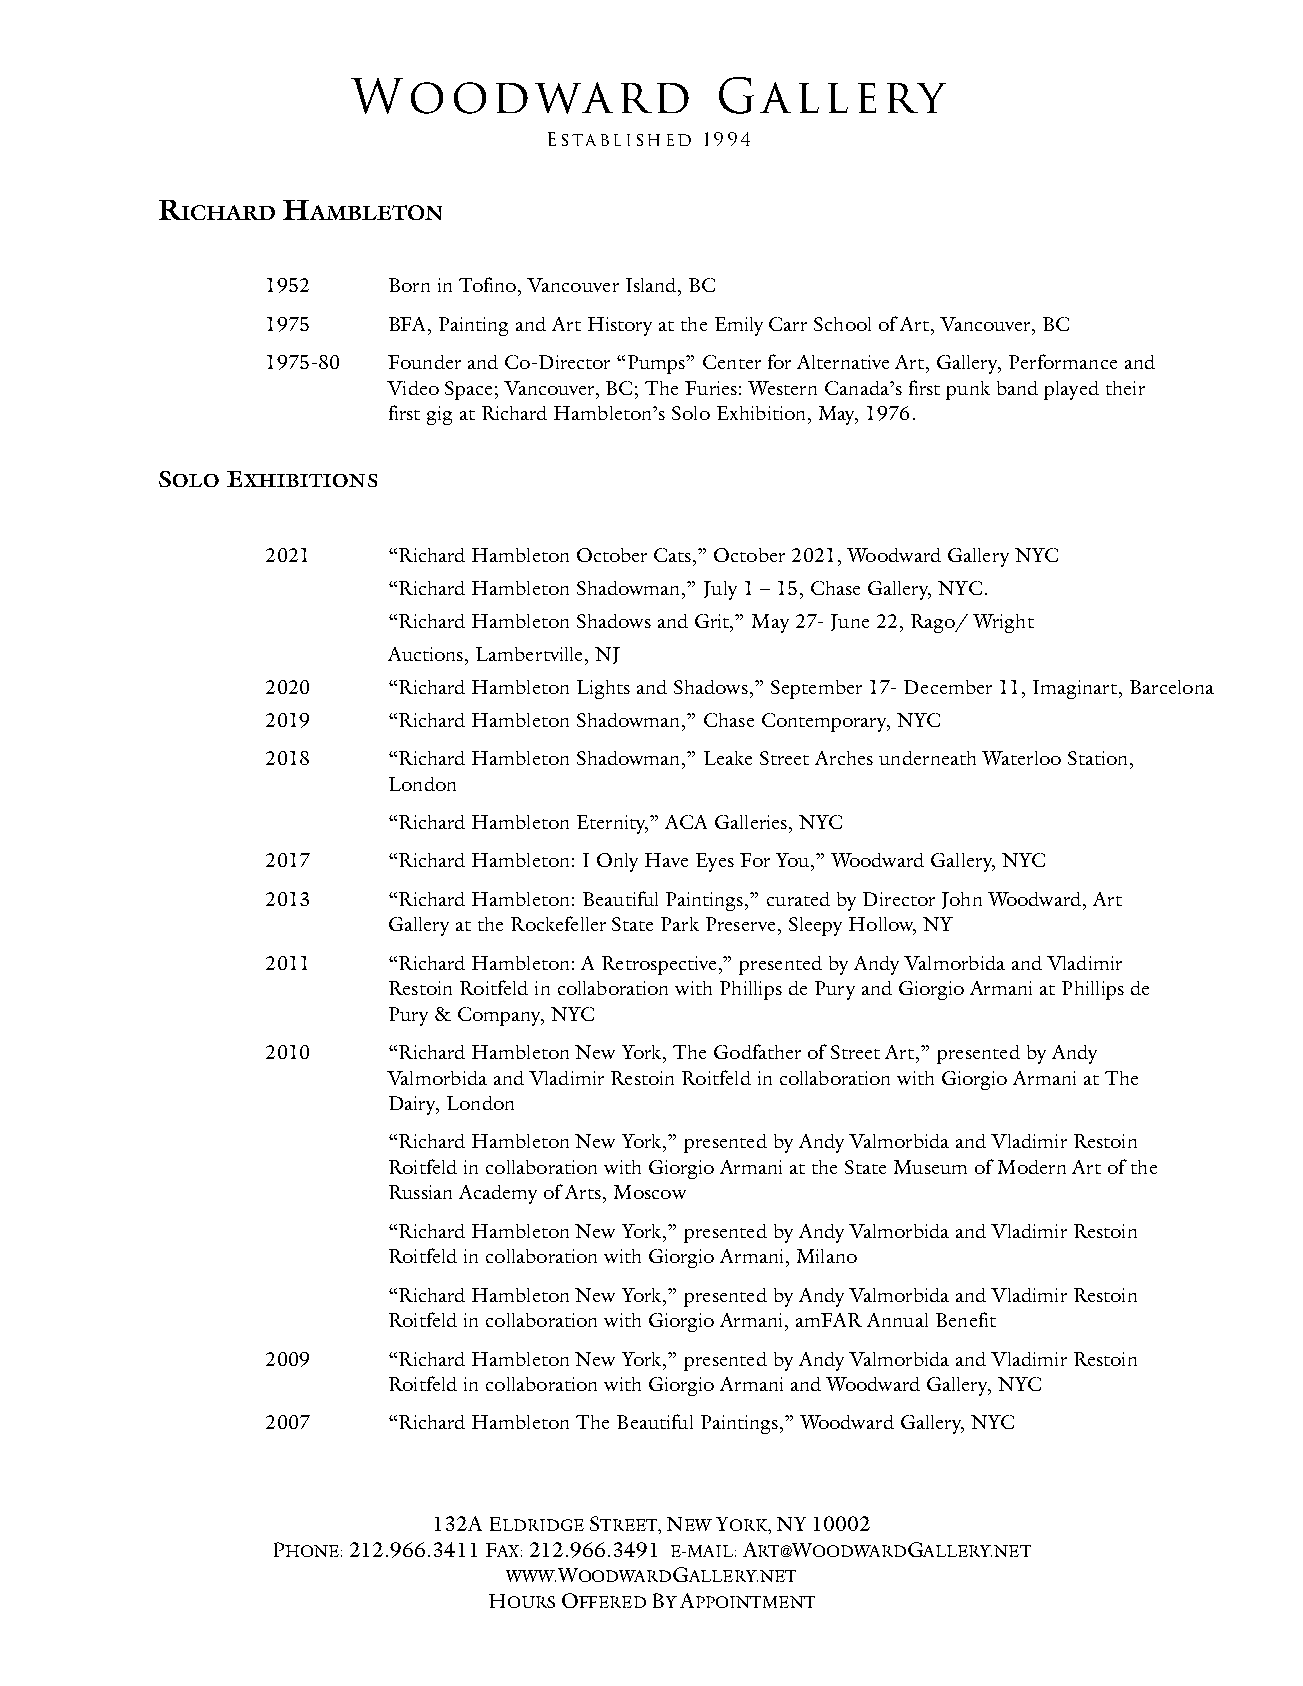 This page has height=1686, width=1303. Describe the element at coordinates (612, 824) in the page. I see `Eternity` at that location.
